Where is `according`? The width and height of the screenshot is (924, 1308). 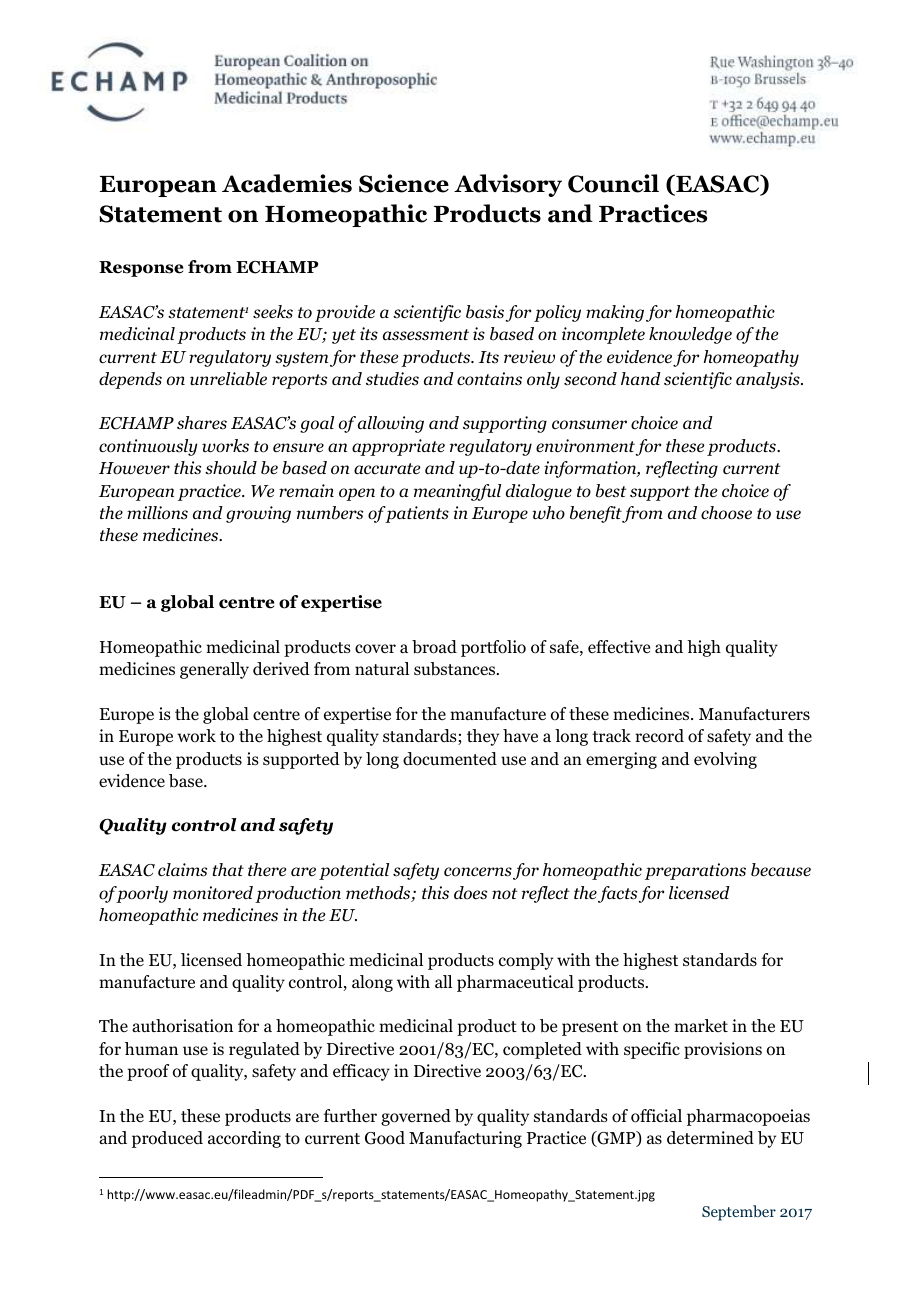 according is located at coordinates (244, 1139).
